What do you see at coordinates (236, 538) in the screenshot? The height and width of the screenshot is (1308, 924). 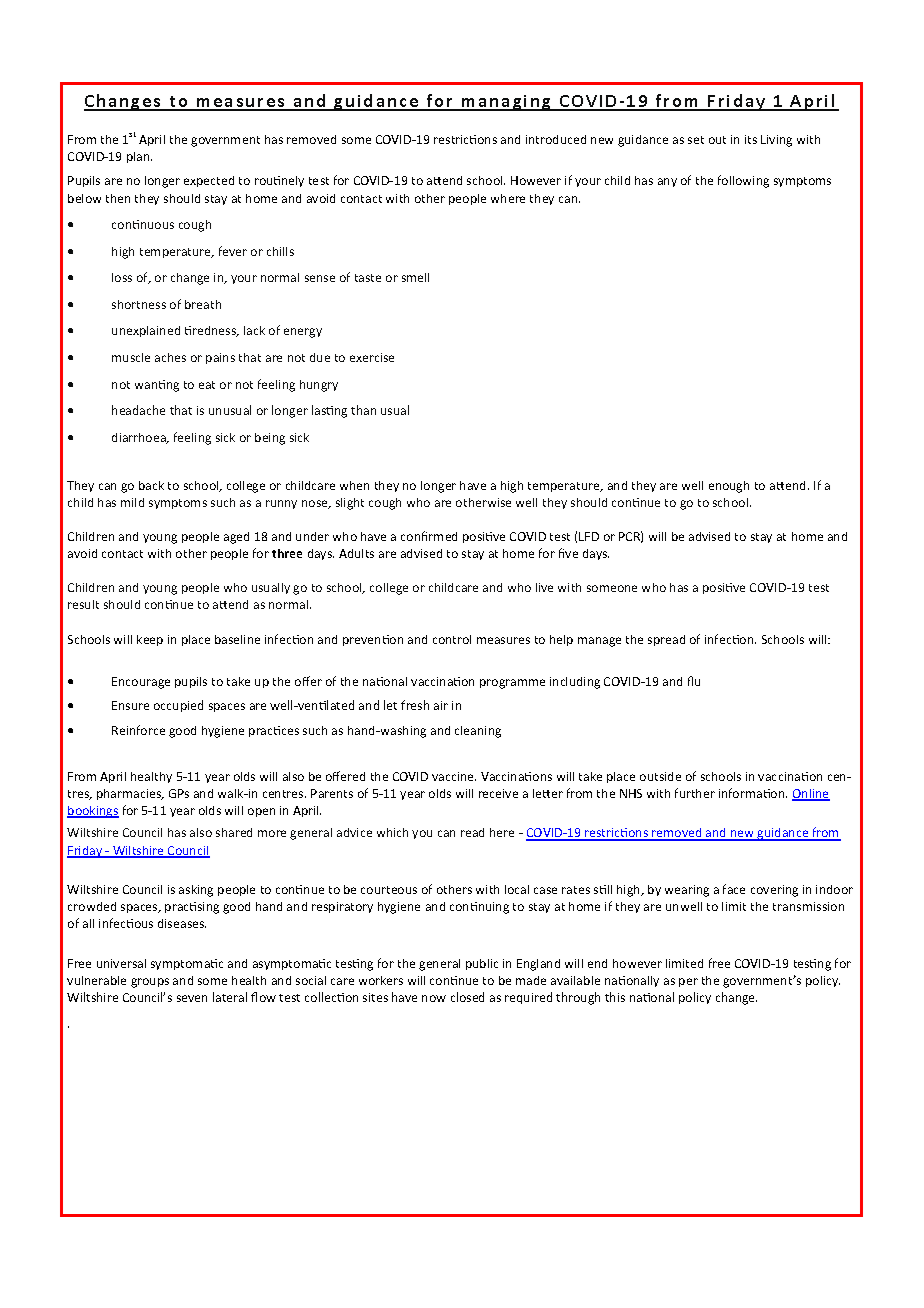 I see `aged` at bounding box center [236, 538].
